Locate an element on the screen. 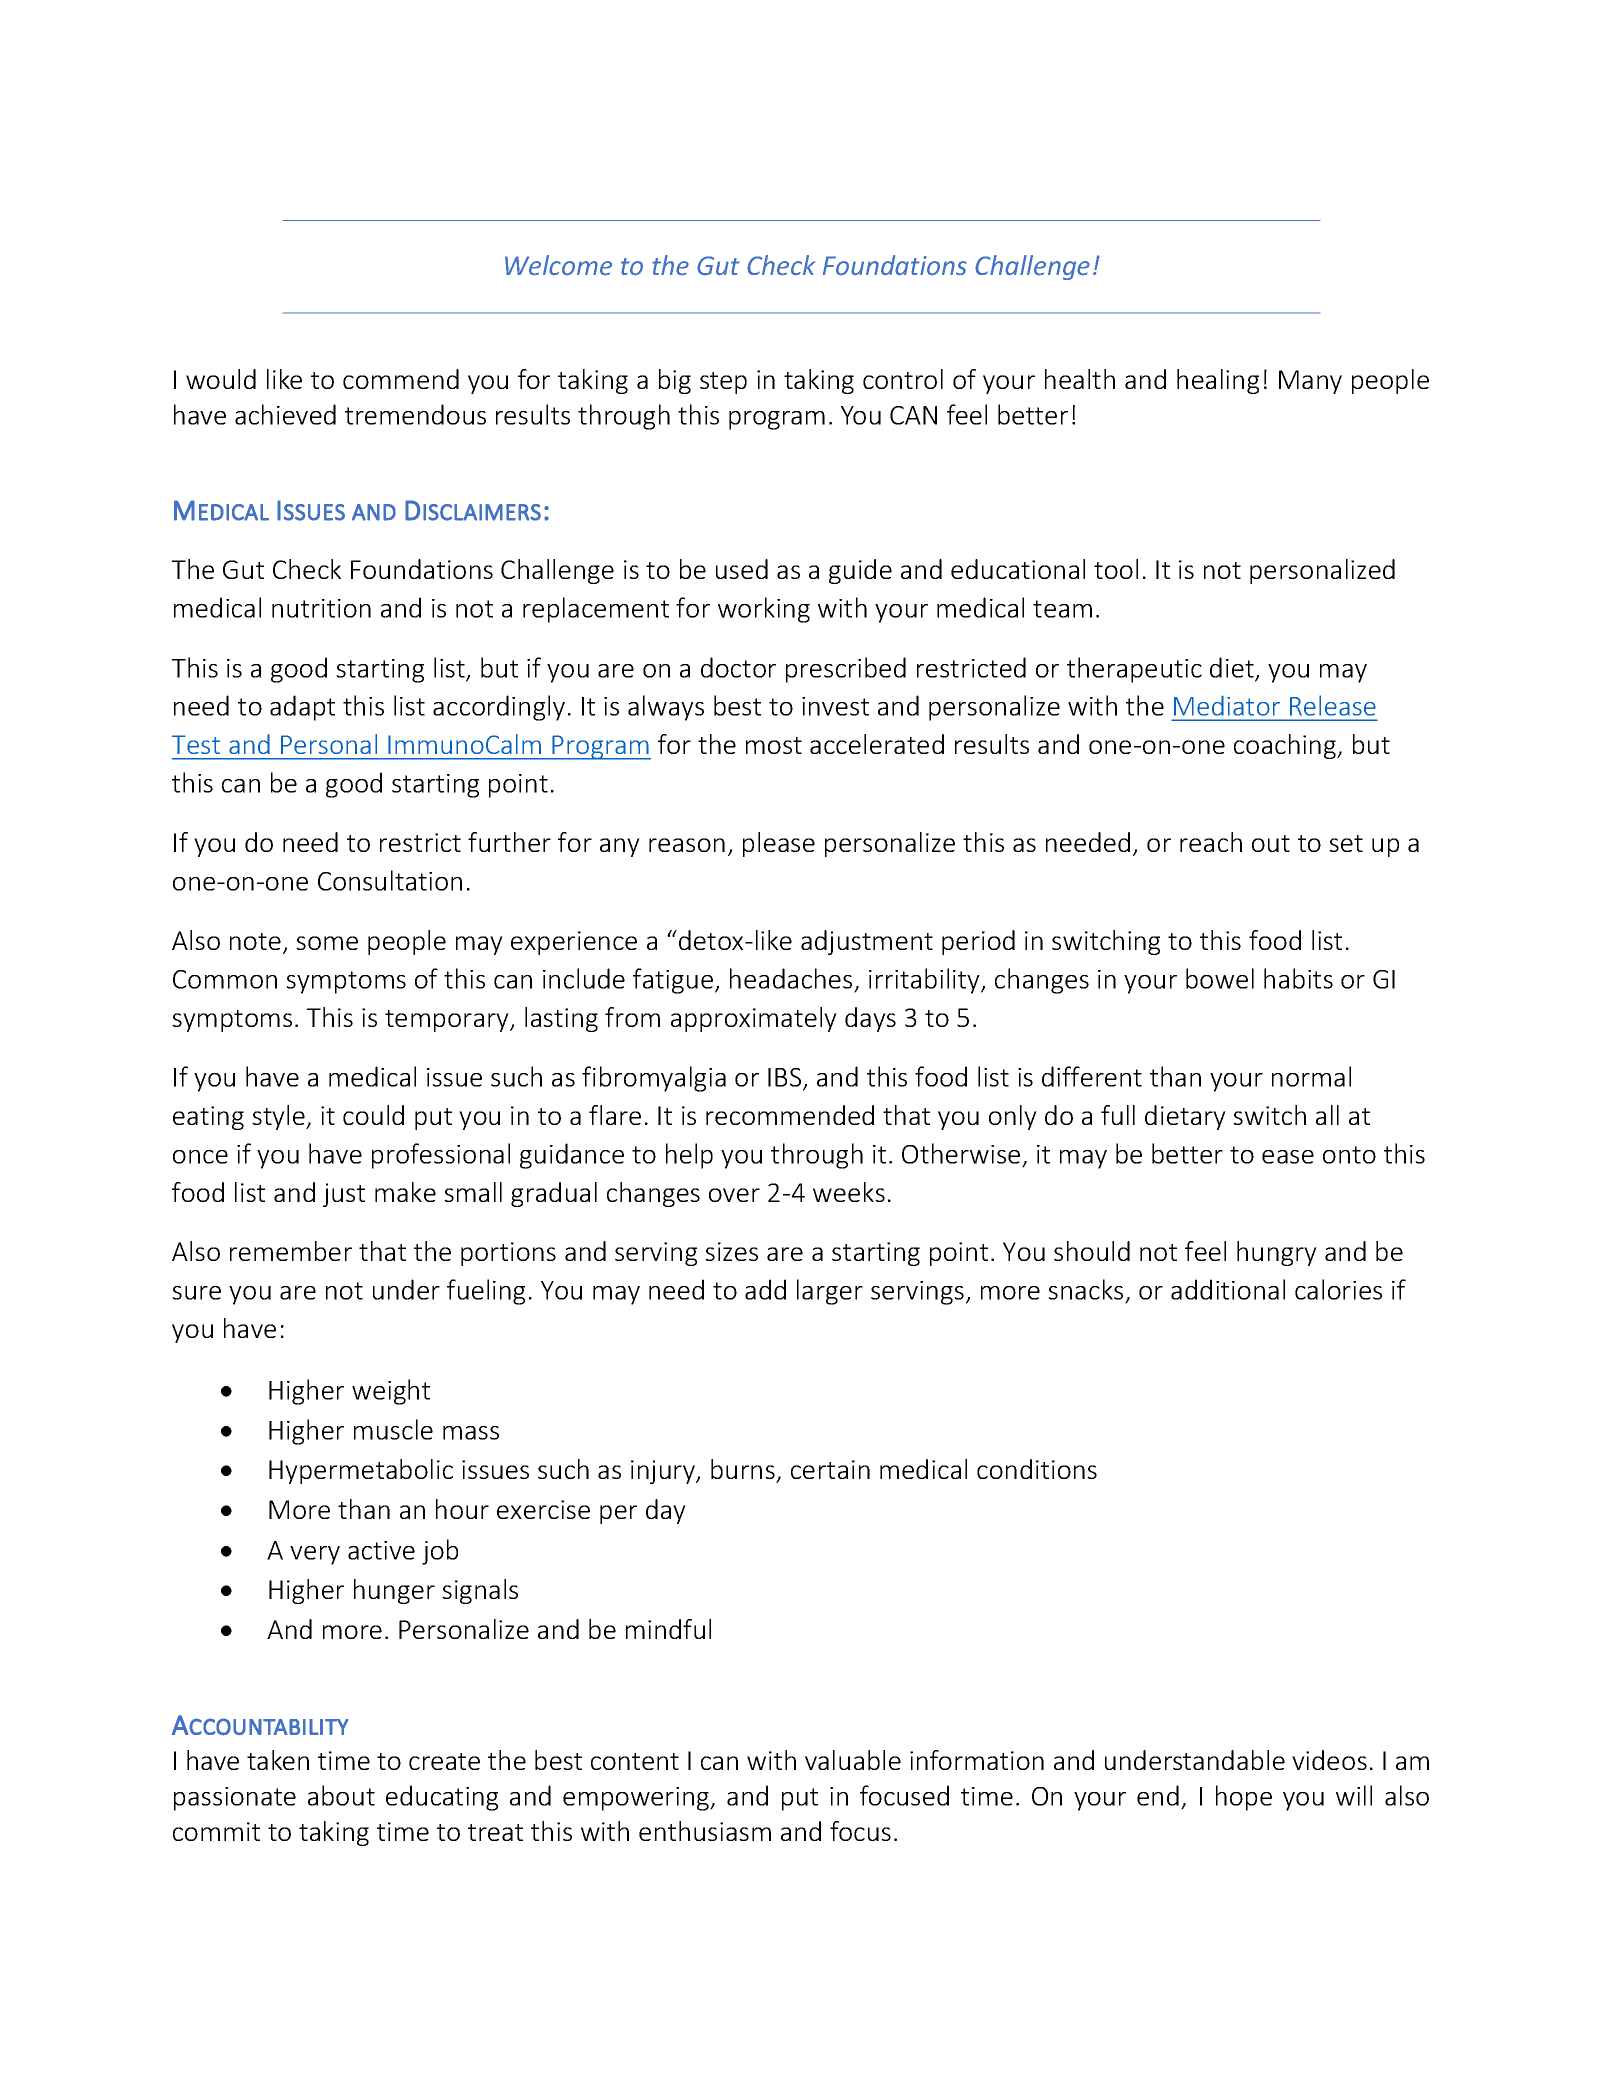  valuable is located at coordinates (853, 1760).
